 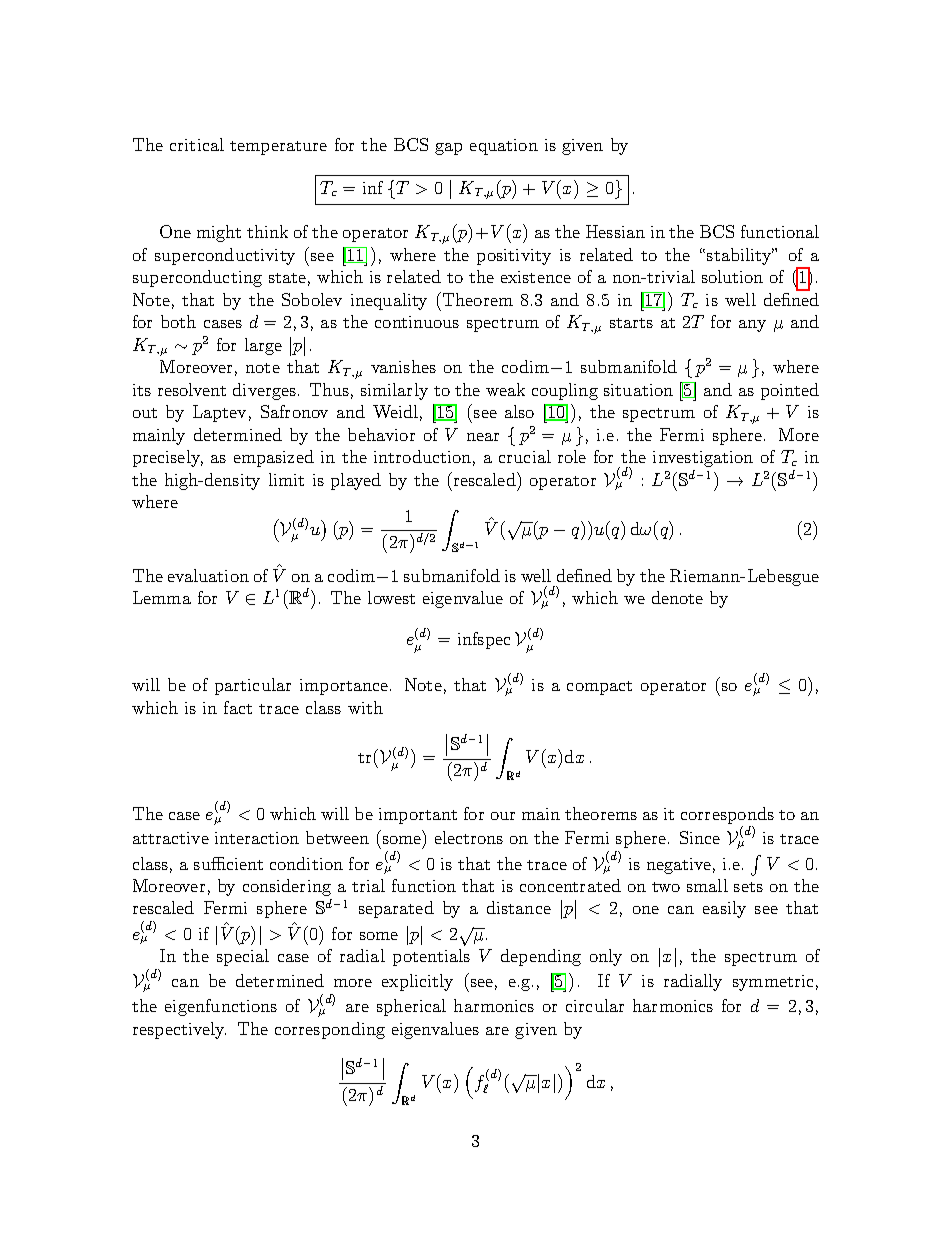 What do you see at coordinates (365, 707) in the screenshot?
I see `with` at bounding box center [365, 707].
